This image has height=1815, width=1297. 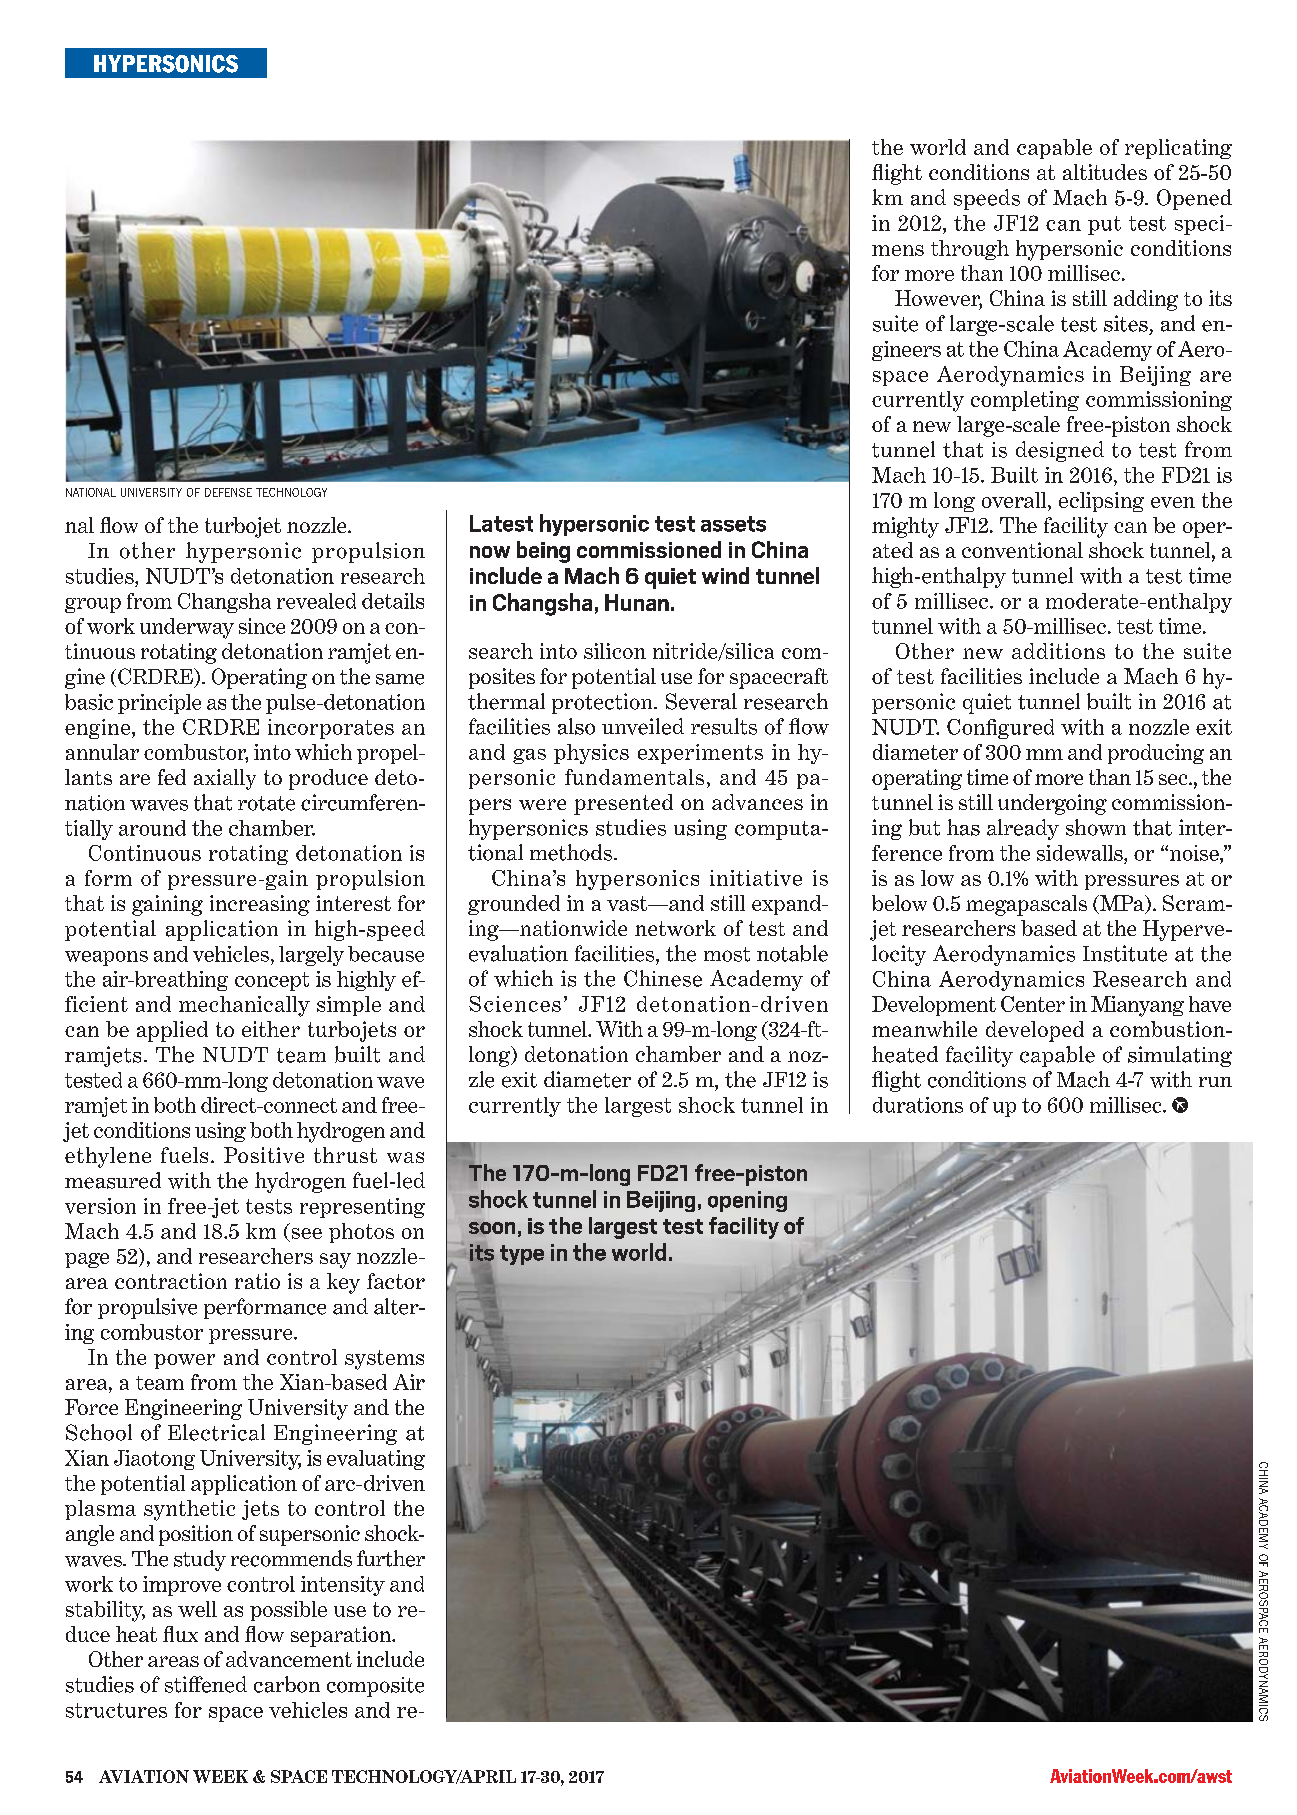 I want to click on type, so click(x=522, y=1255).
